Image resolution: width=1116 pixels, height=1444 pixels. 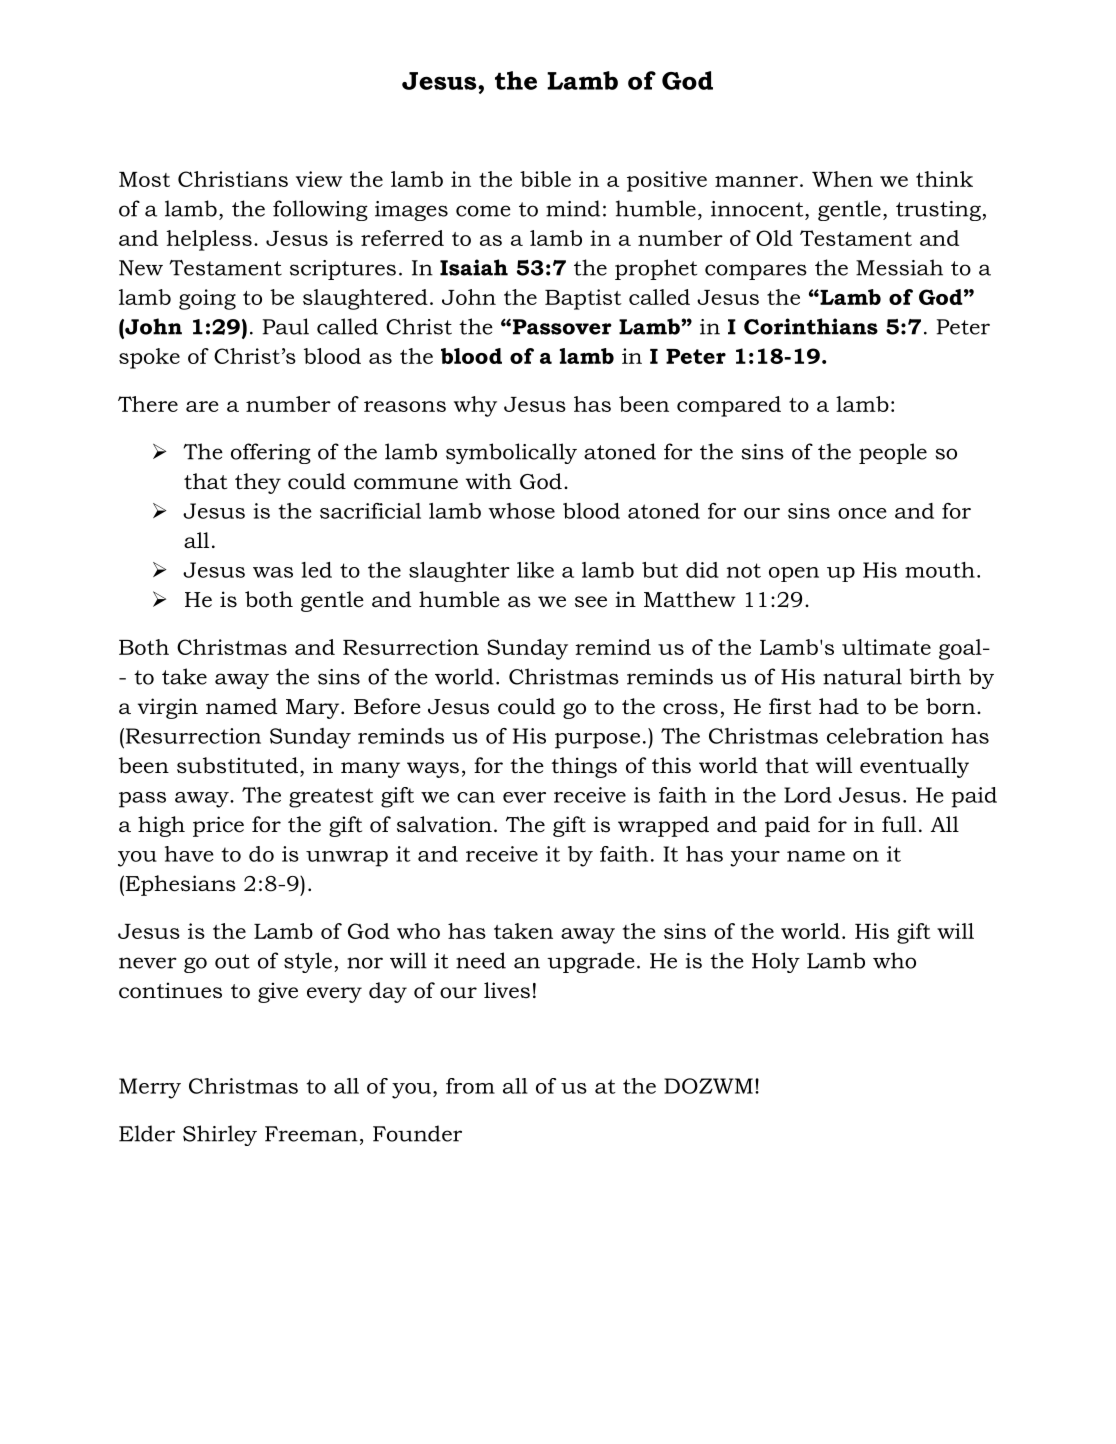 I want to click on When, so click(x=842, y=179).
